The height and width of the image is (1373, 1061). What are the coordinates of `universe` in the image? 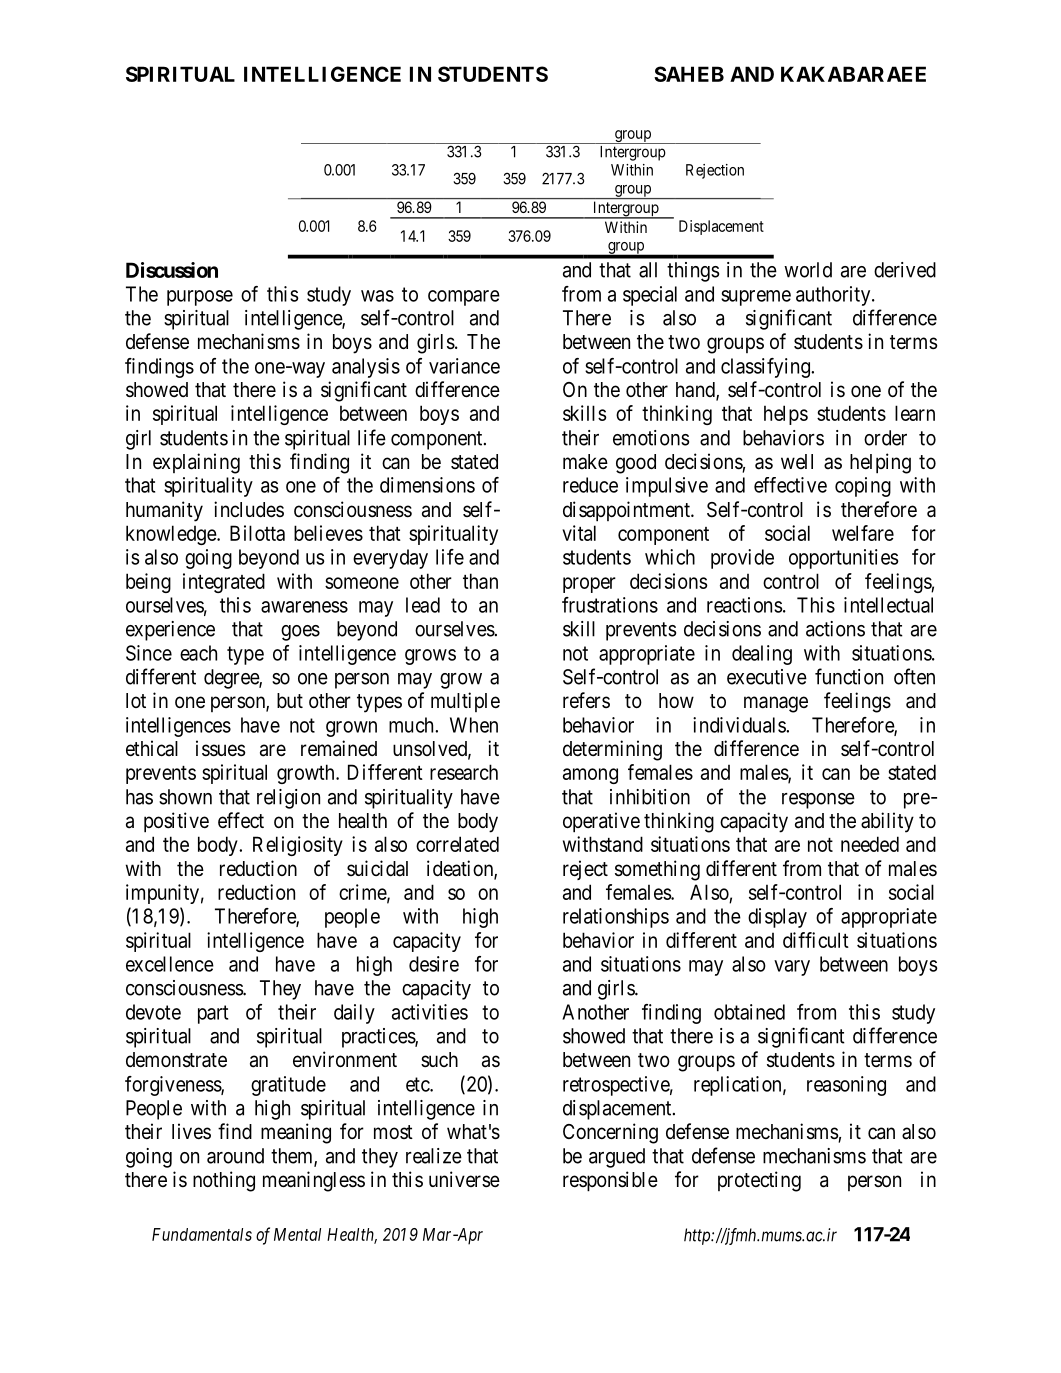 It's located at (464, 1179).
